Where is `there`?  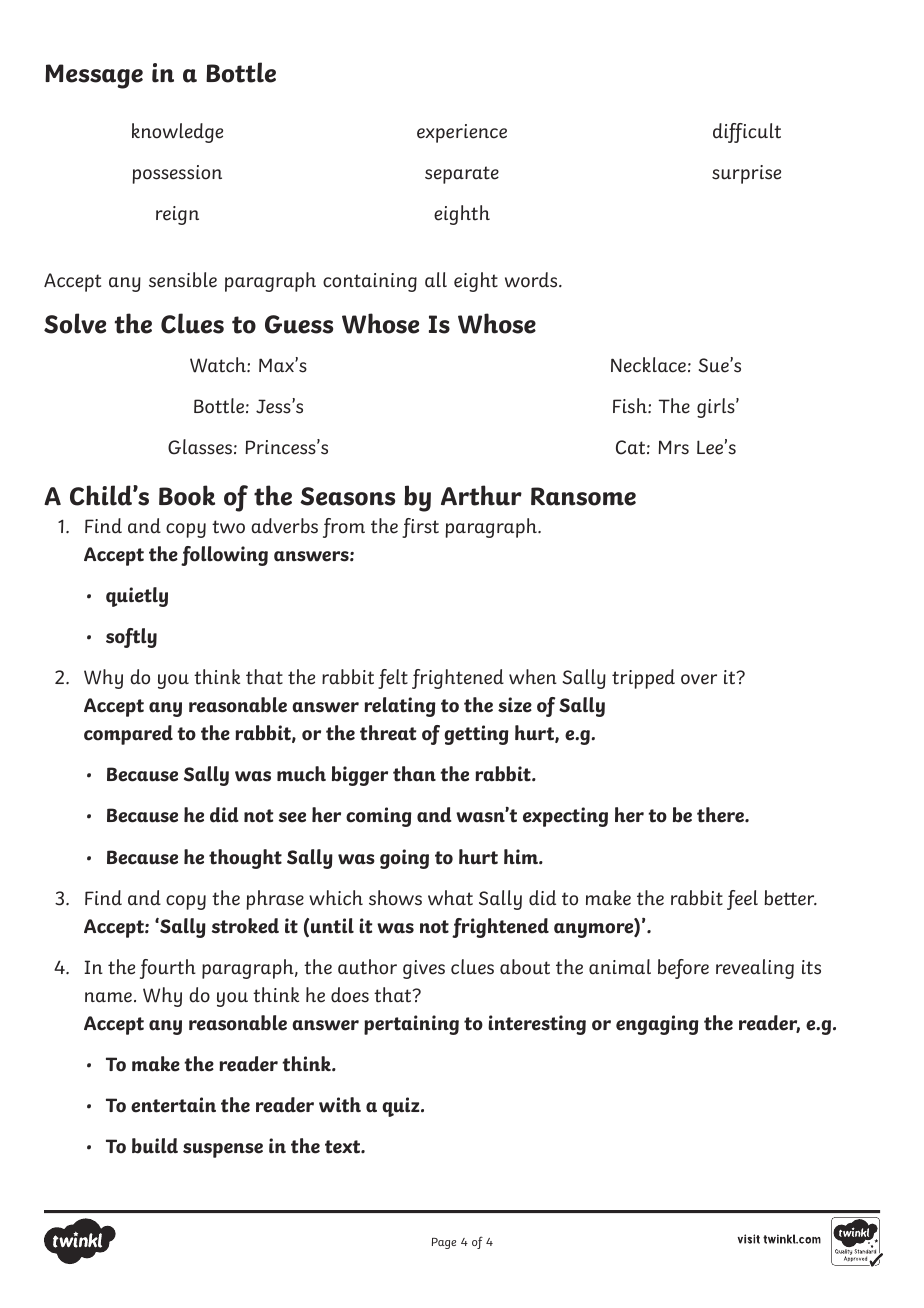
there is located at coordinates (721, 815).
